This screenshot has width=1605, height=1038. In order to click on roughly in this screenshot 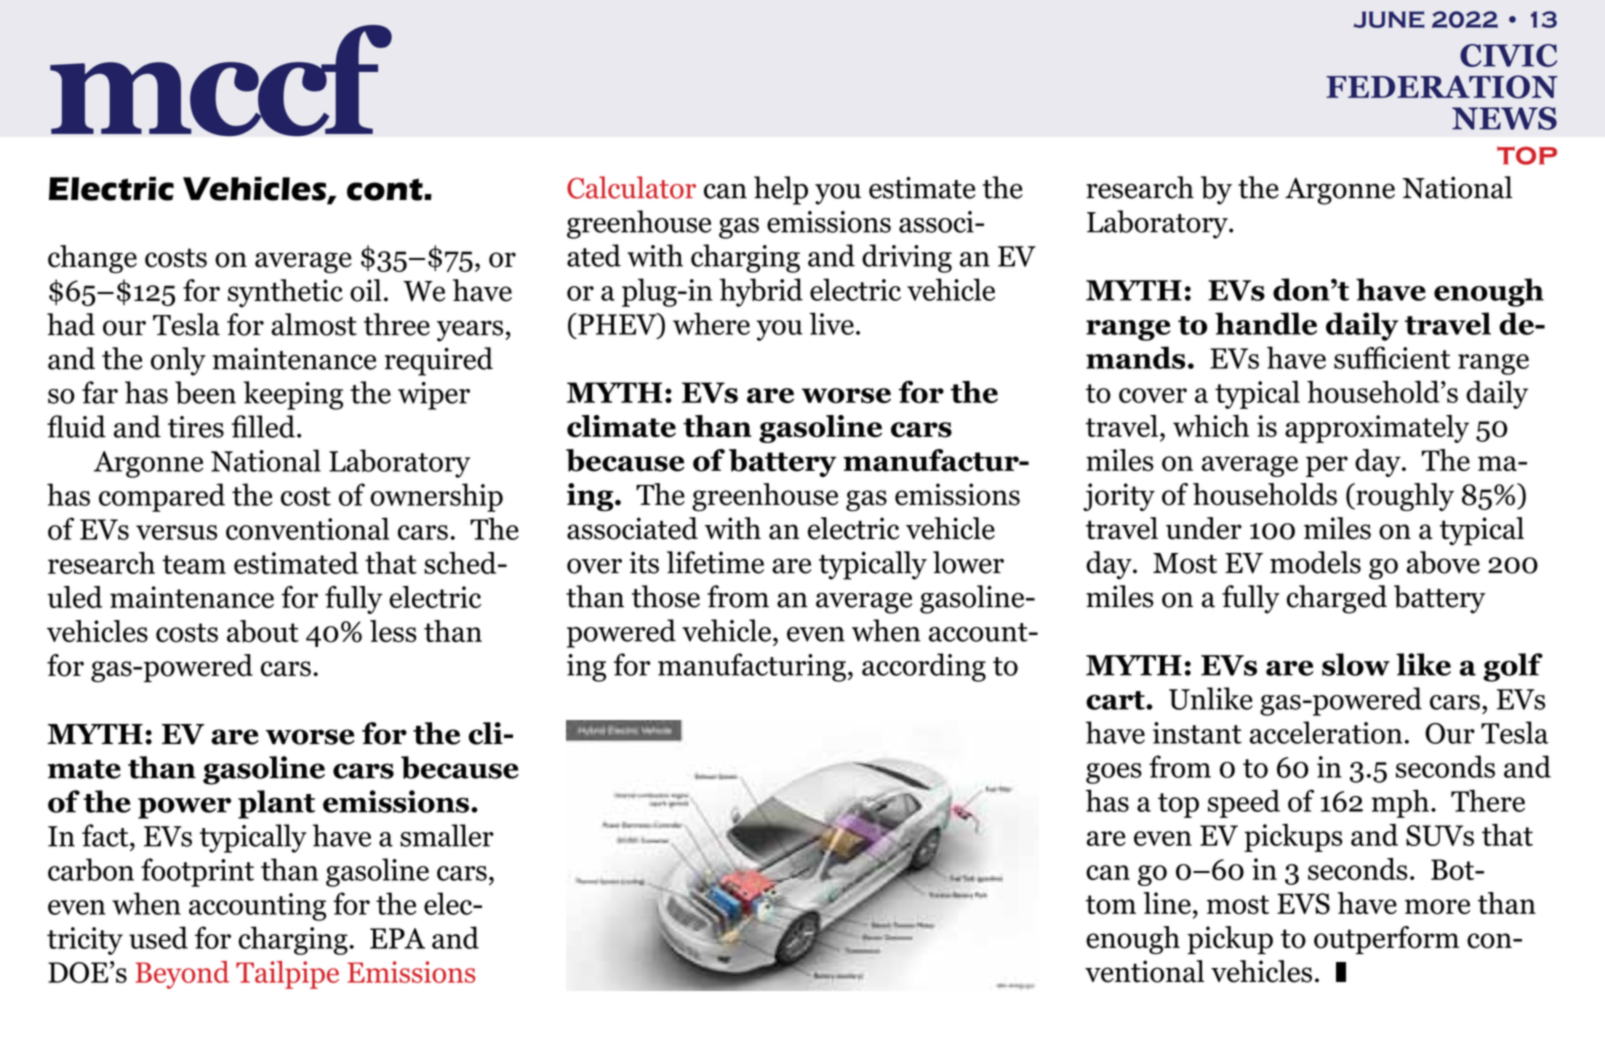, I will do `click(1404, 497)`.
